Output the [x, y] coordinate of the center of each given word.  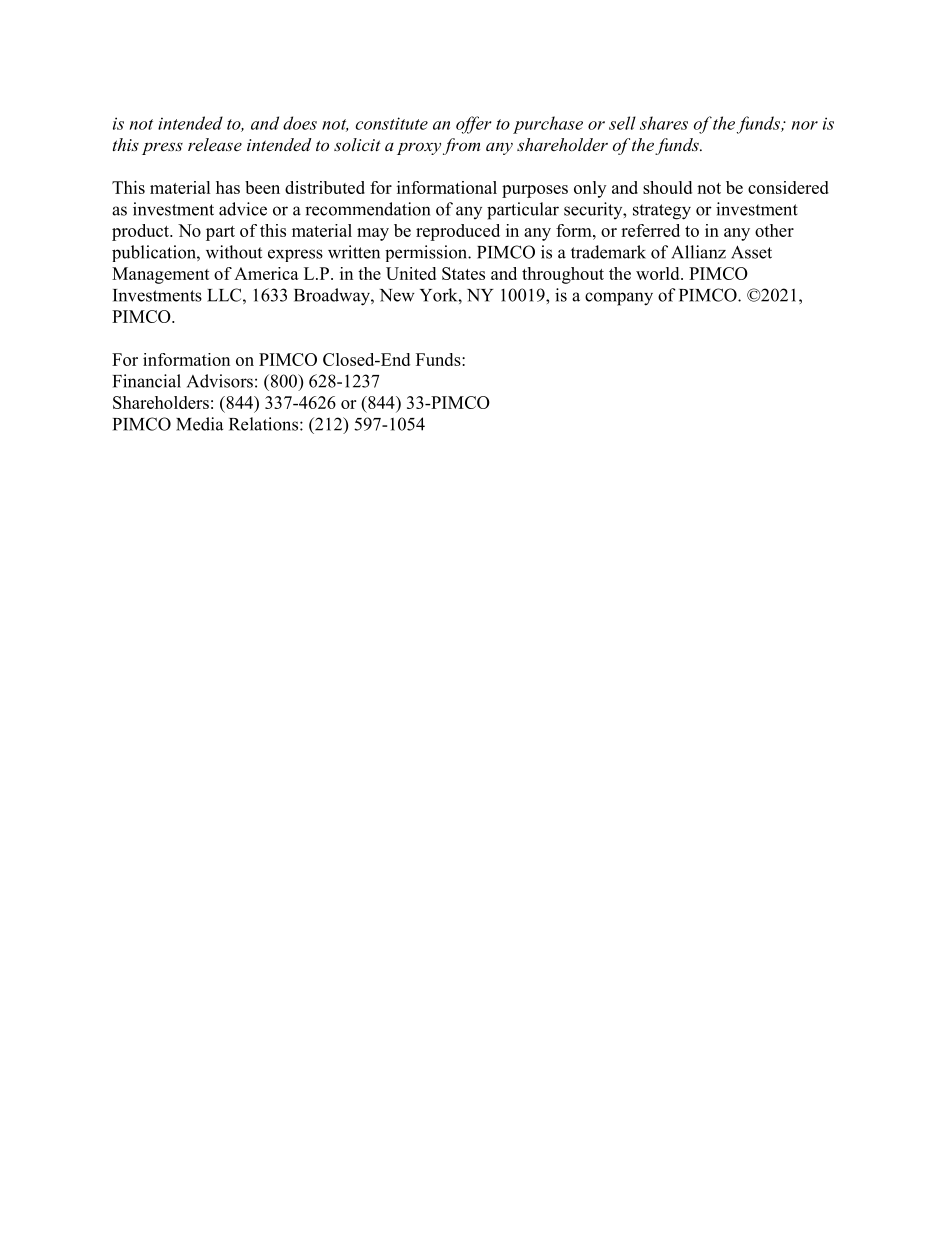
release [215, 144]
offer [474, 125]
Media [199, 424]
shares [664, 123]
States [463, 273]
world [659, 273]
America [266, 273]
